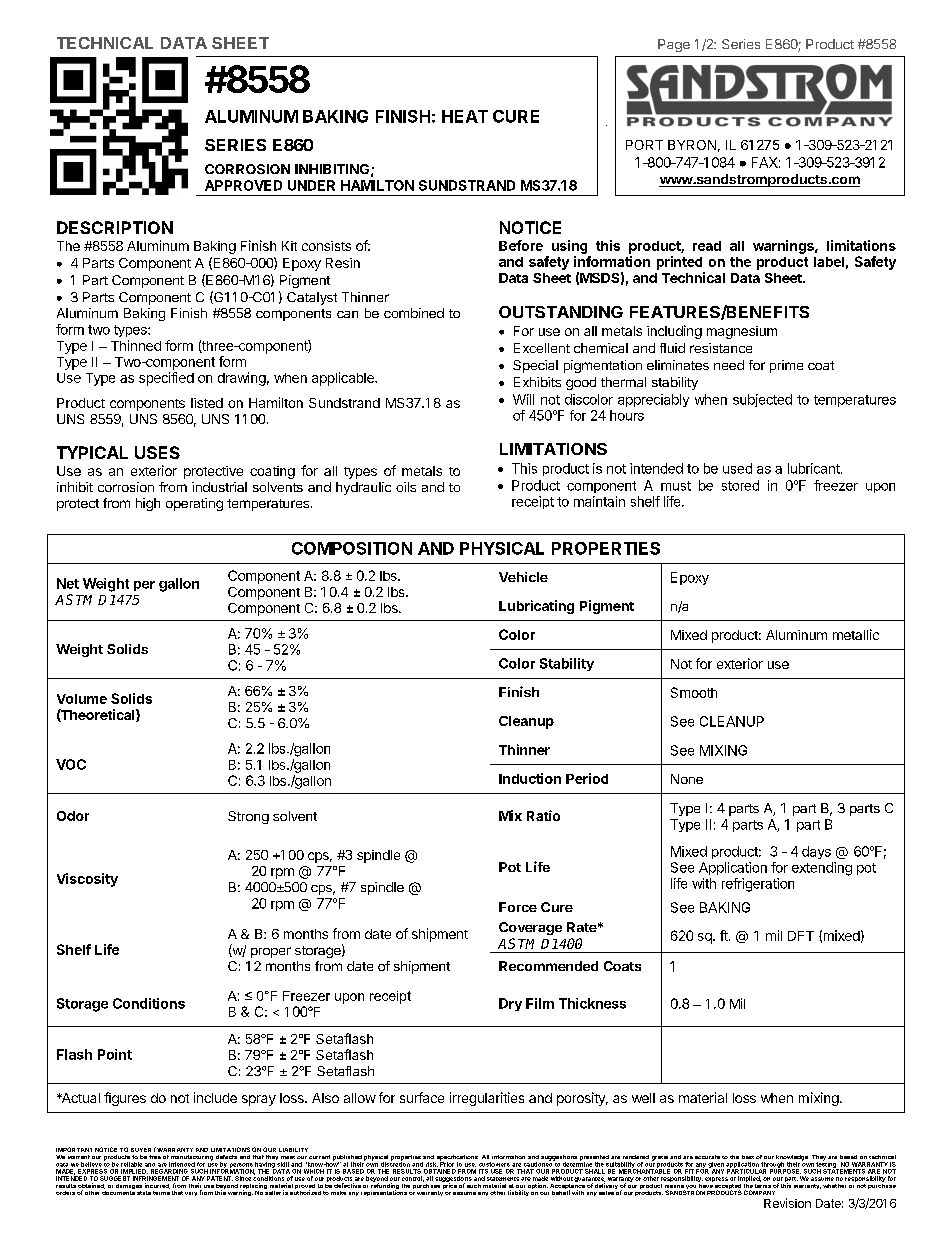 This image has width=952, height=1233. I want to click on HEAT, so click(465, 116).
